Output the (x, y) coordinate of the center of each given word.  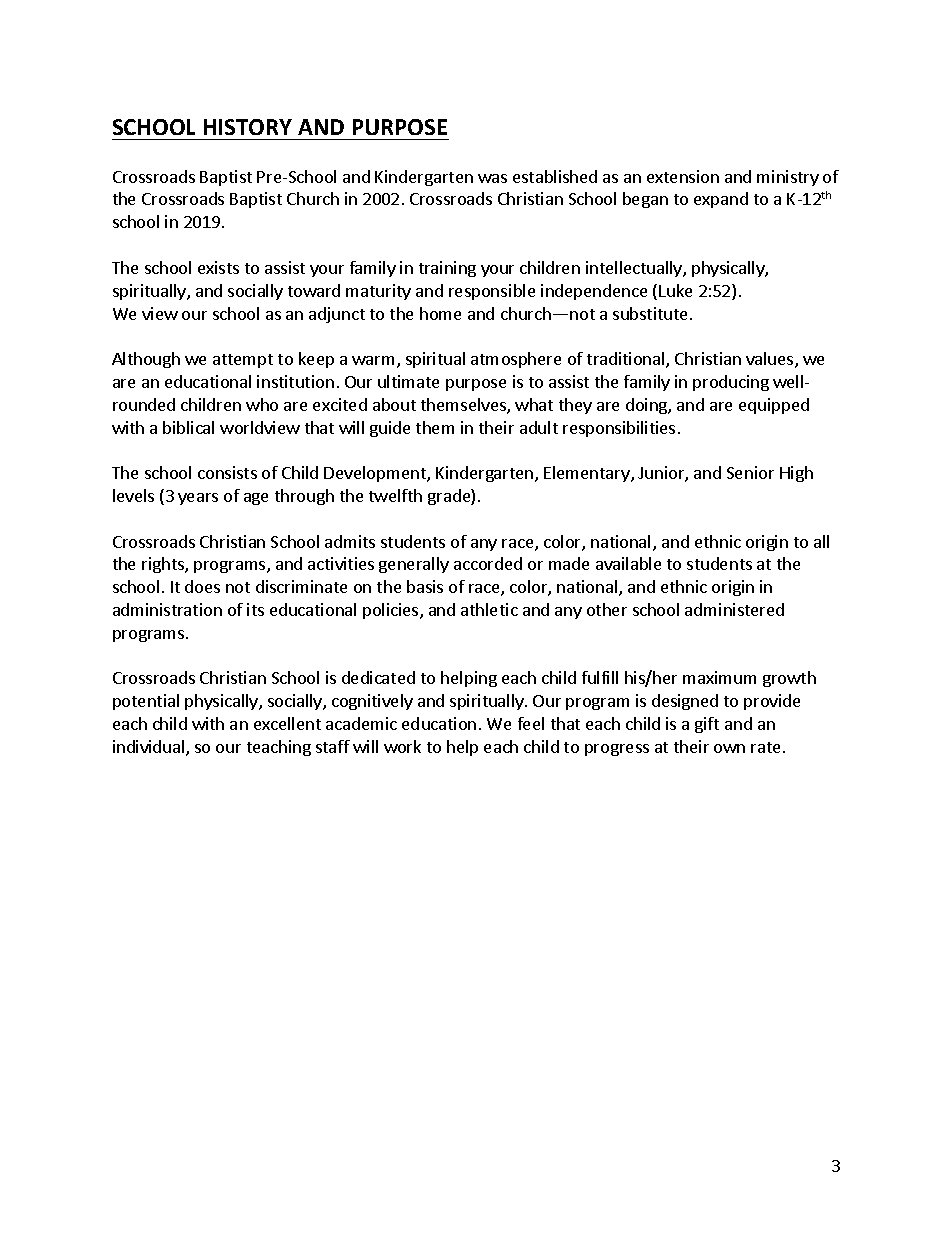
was (492, 178)
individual (150, 748)
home (440, 313)
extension (683, 176)
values (771, 360)
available (628, 563)
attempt (243, 361)
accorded (488, 563)
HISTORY (248, 127)
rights (164, 565)
